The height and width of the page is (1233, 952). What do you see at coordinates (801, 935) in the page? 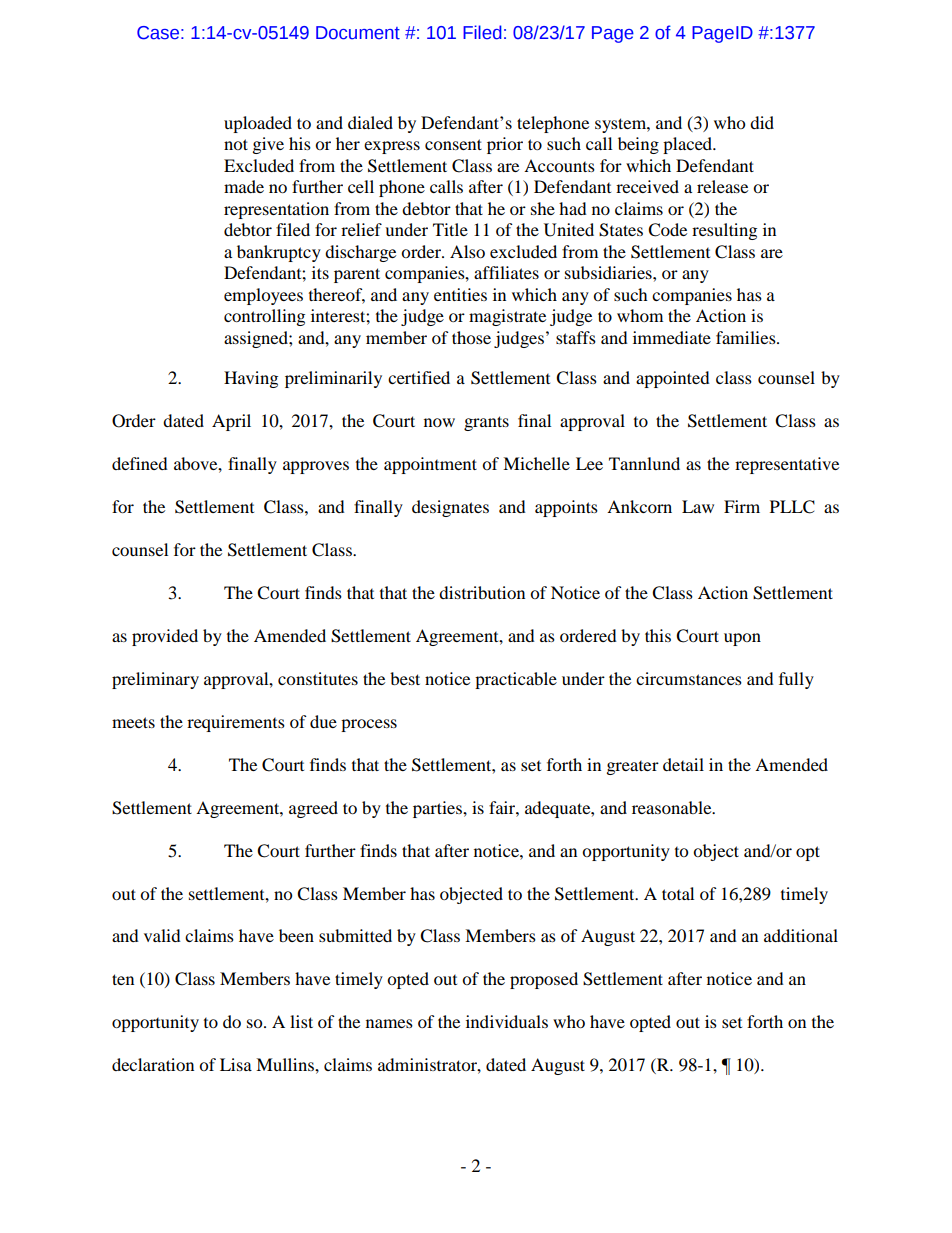
I see `additional` at bounding box center [801, 935].
